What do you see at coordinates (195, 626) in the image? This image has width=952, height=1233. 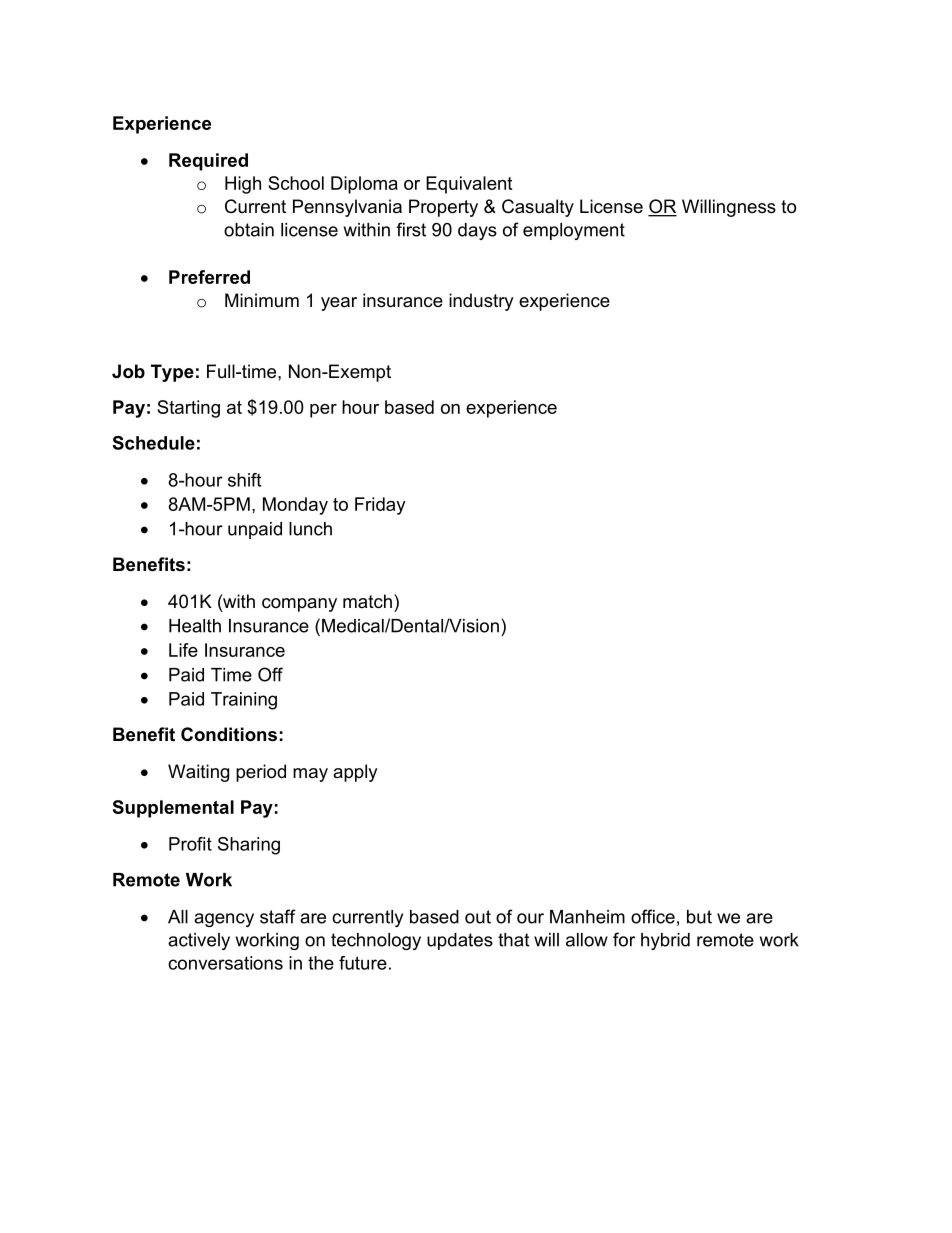 I see `Health` at bounding box center [195, 626].
